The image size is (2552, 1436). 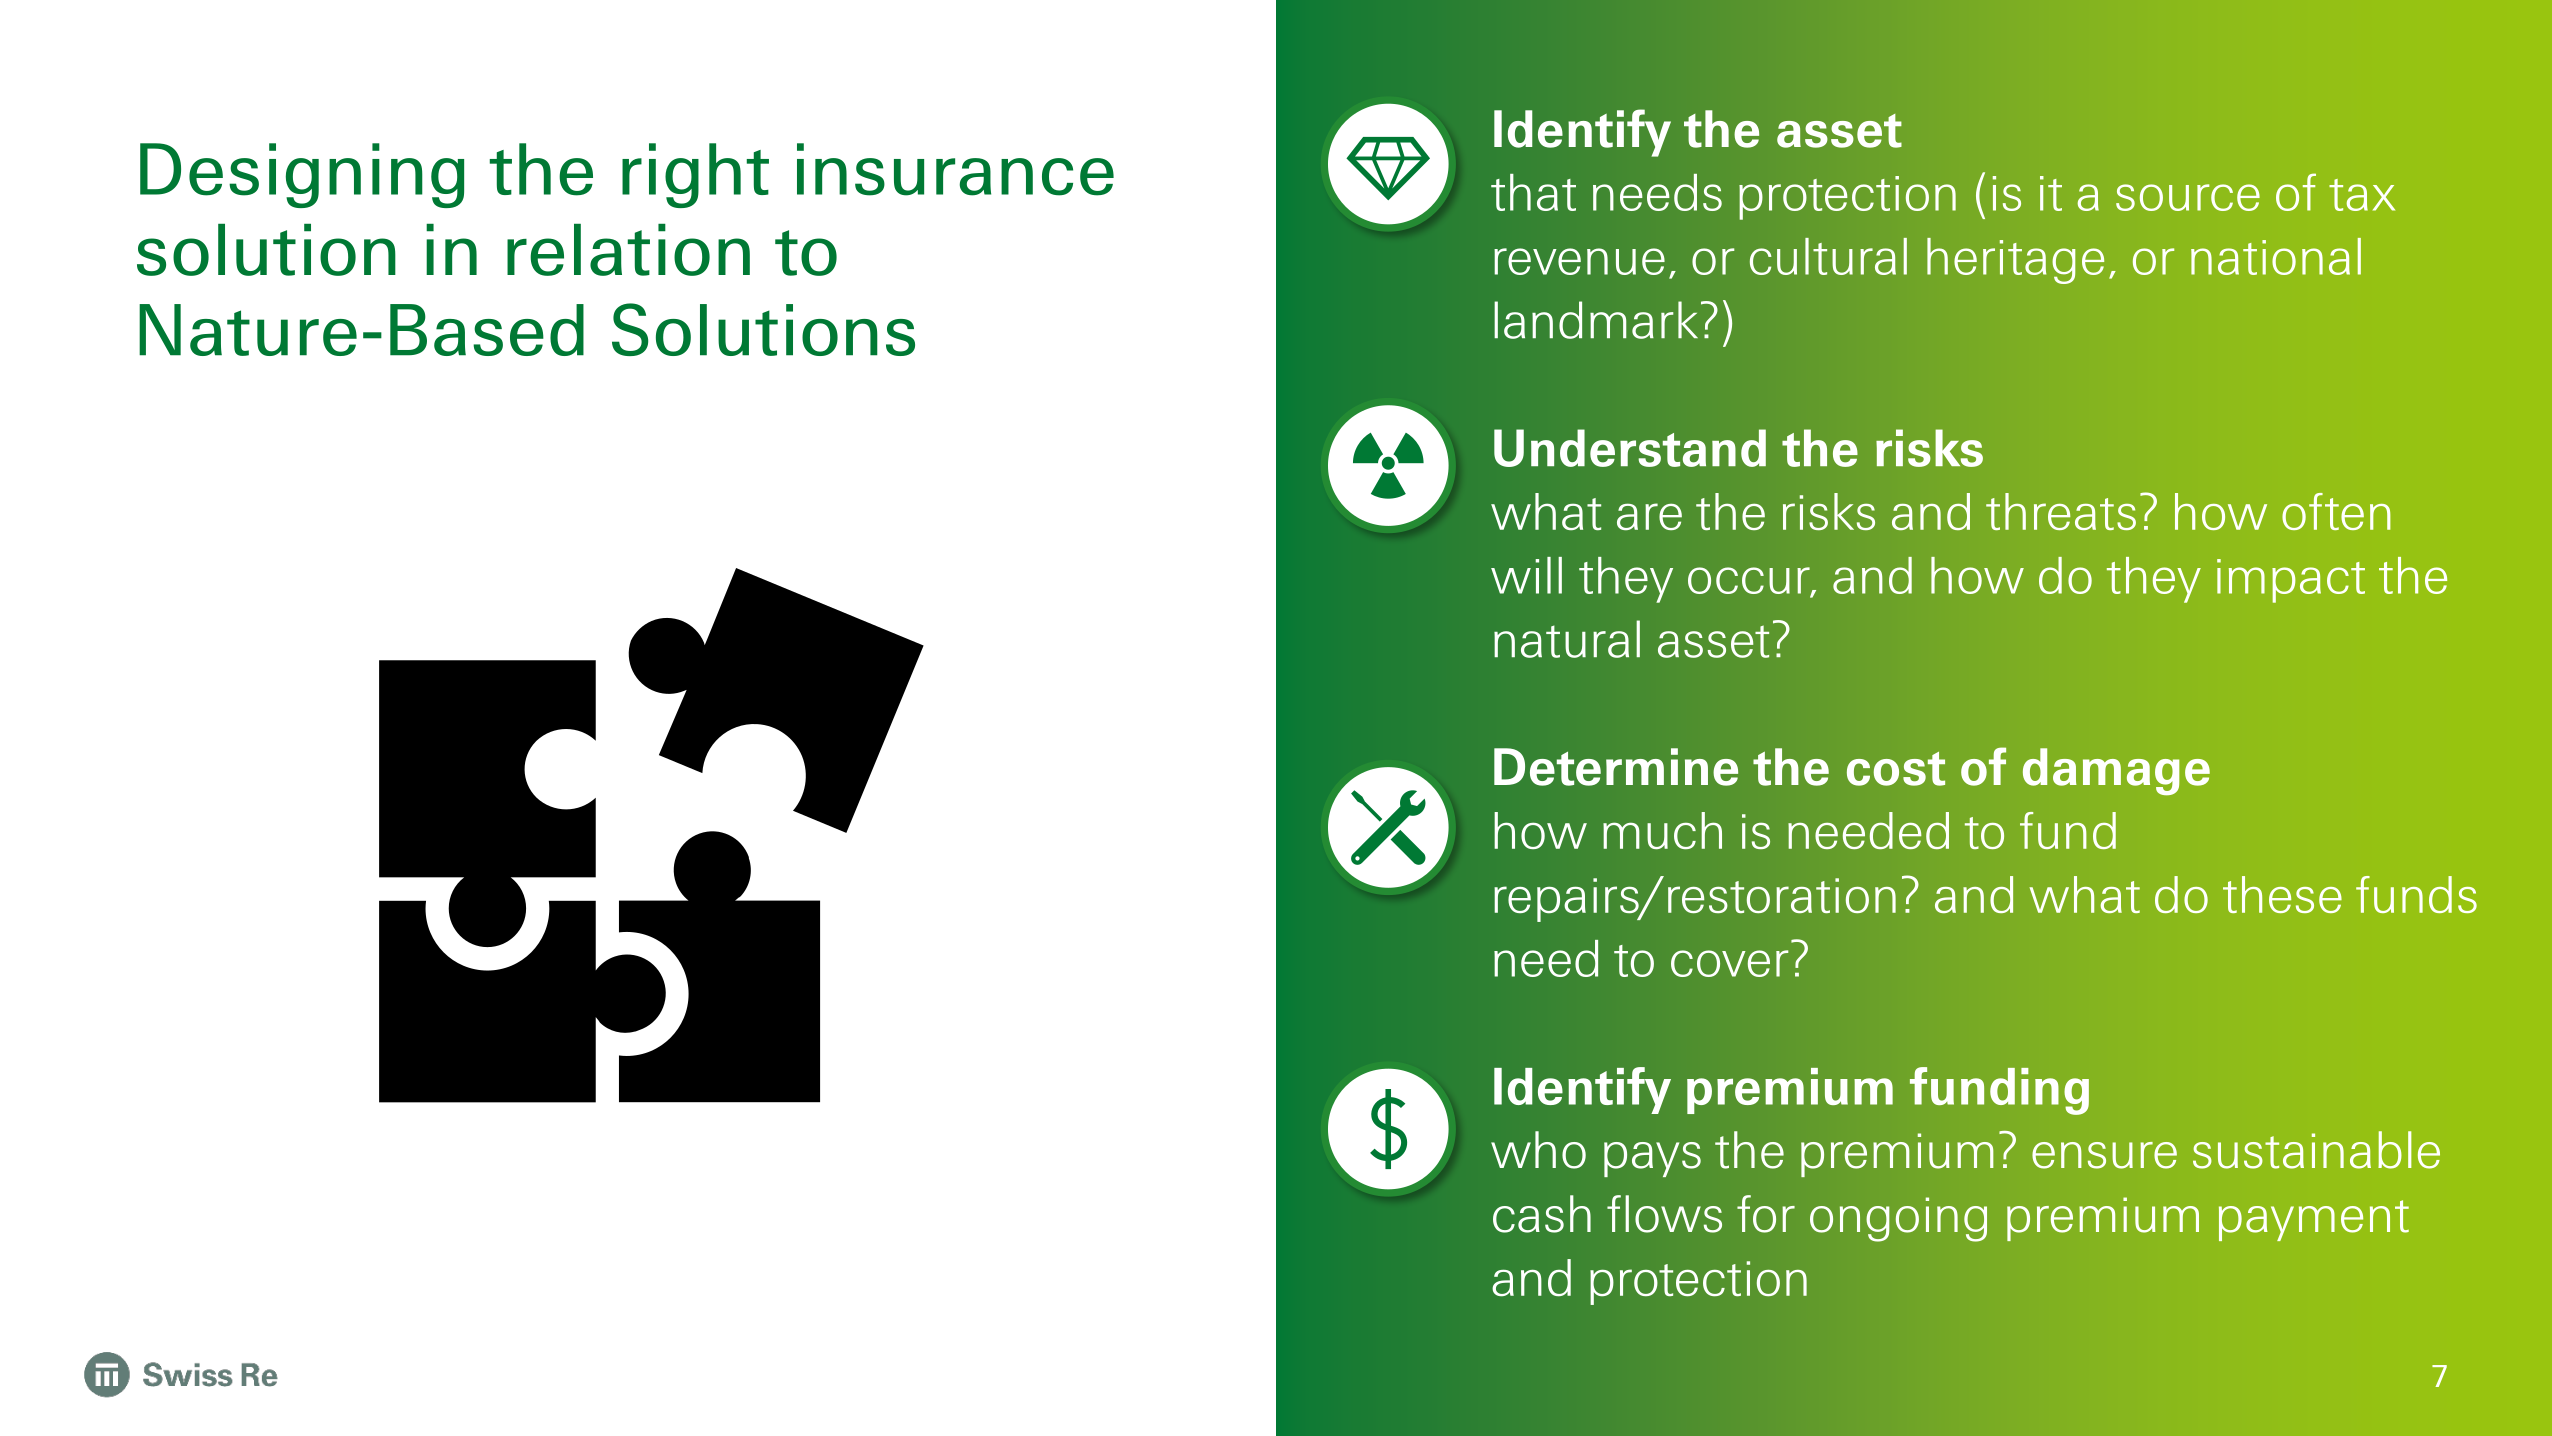 What do you see at coordinates (1630, 448) in the screenshot?
I see `Understand` at bounding box center [1630, 448].
